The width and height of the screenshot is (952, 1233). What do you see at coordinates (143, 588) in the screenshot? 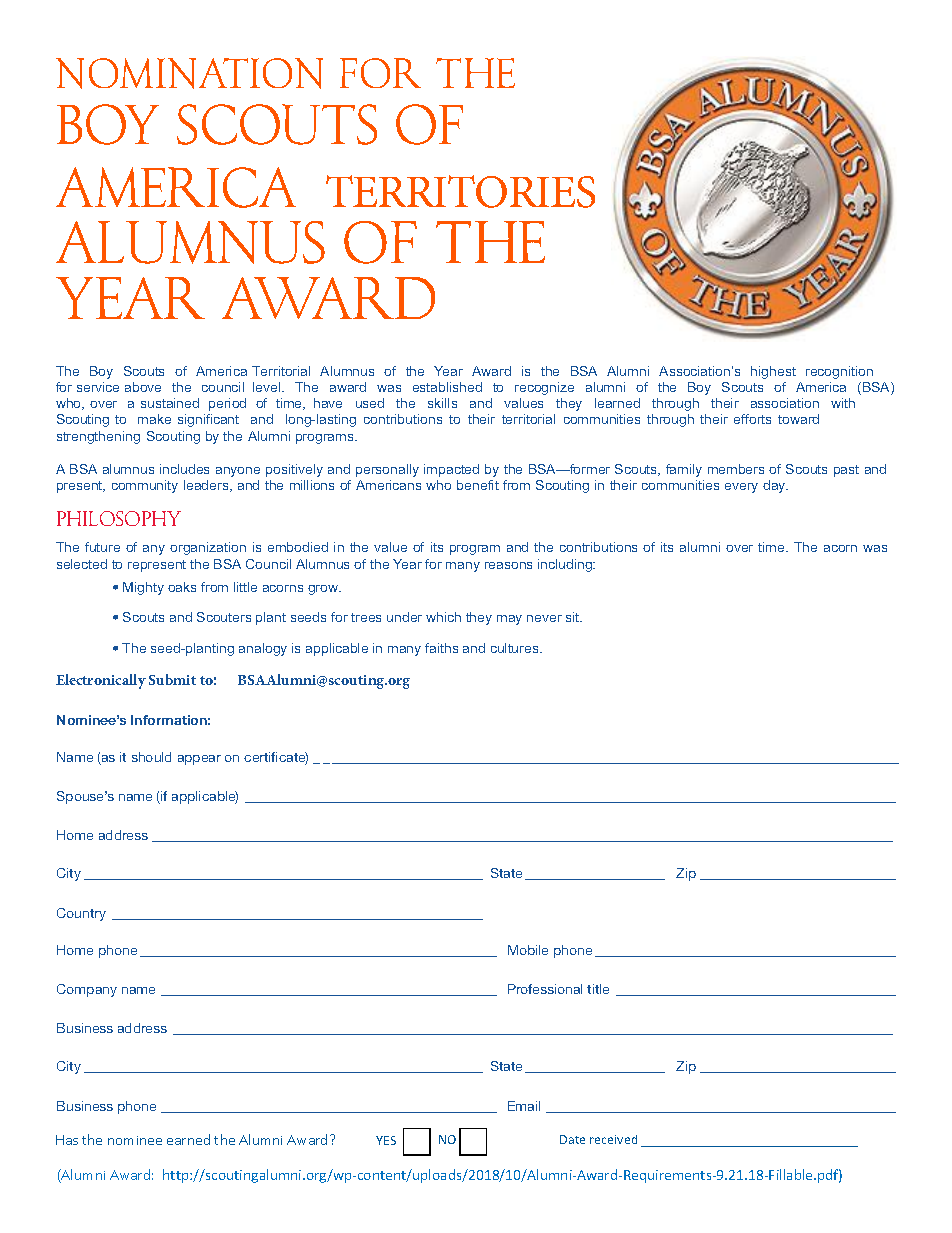
I see `Mighty` at bounding box center [143, 588].
